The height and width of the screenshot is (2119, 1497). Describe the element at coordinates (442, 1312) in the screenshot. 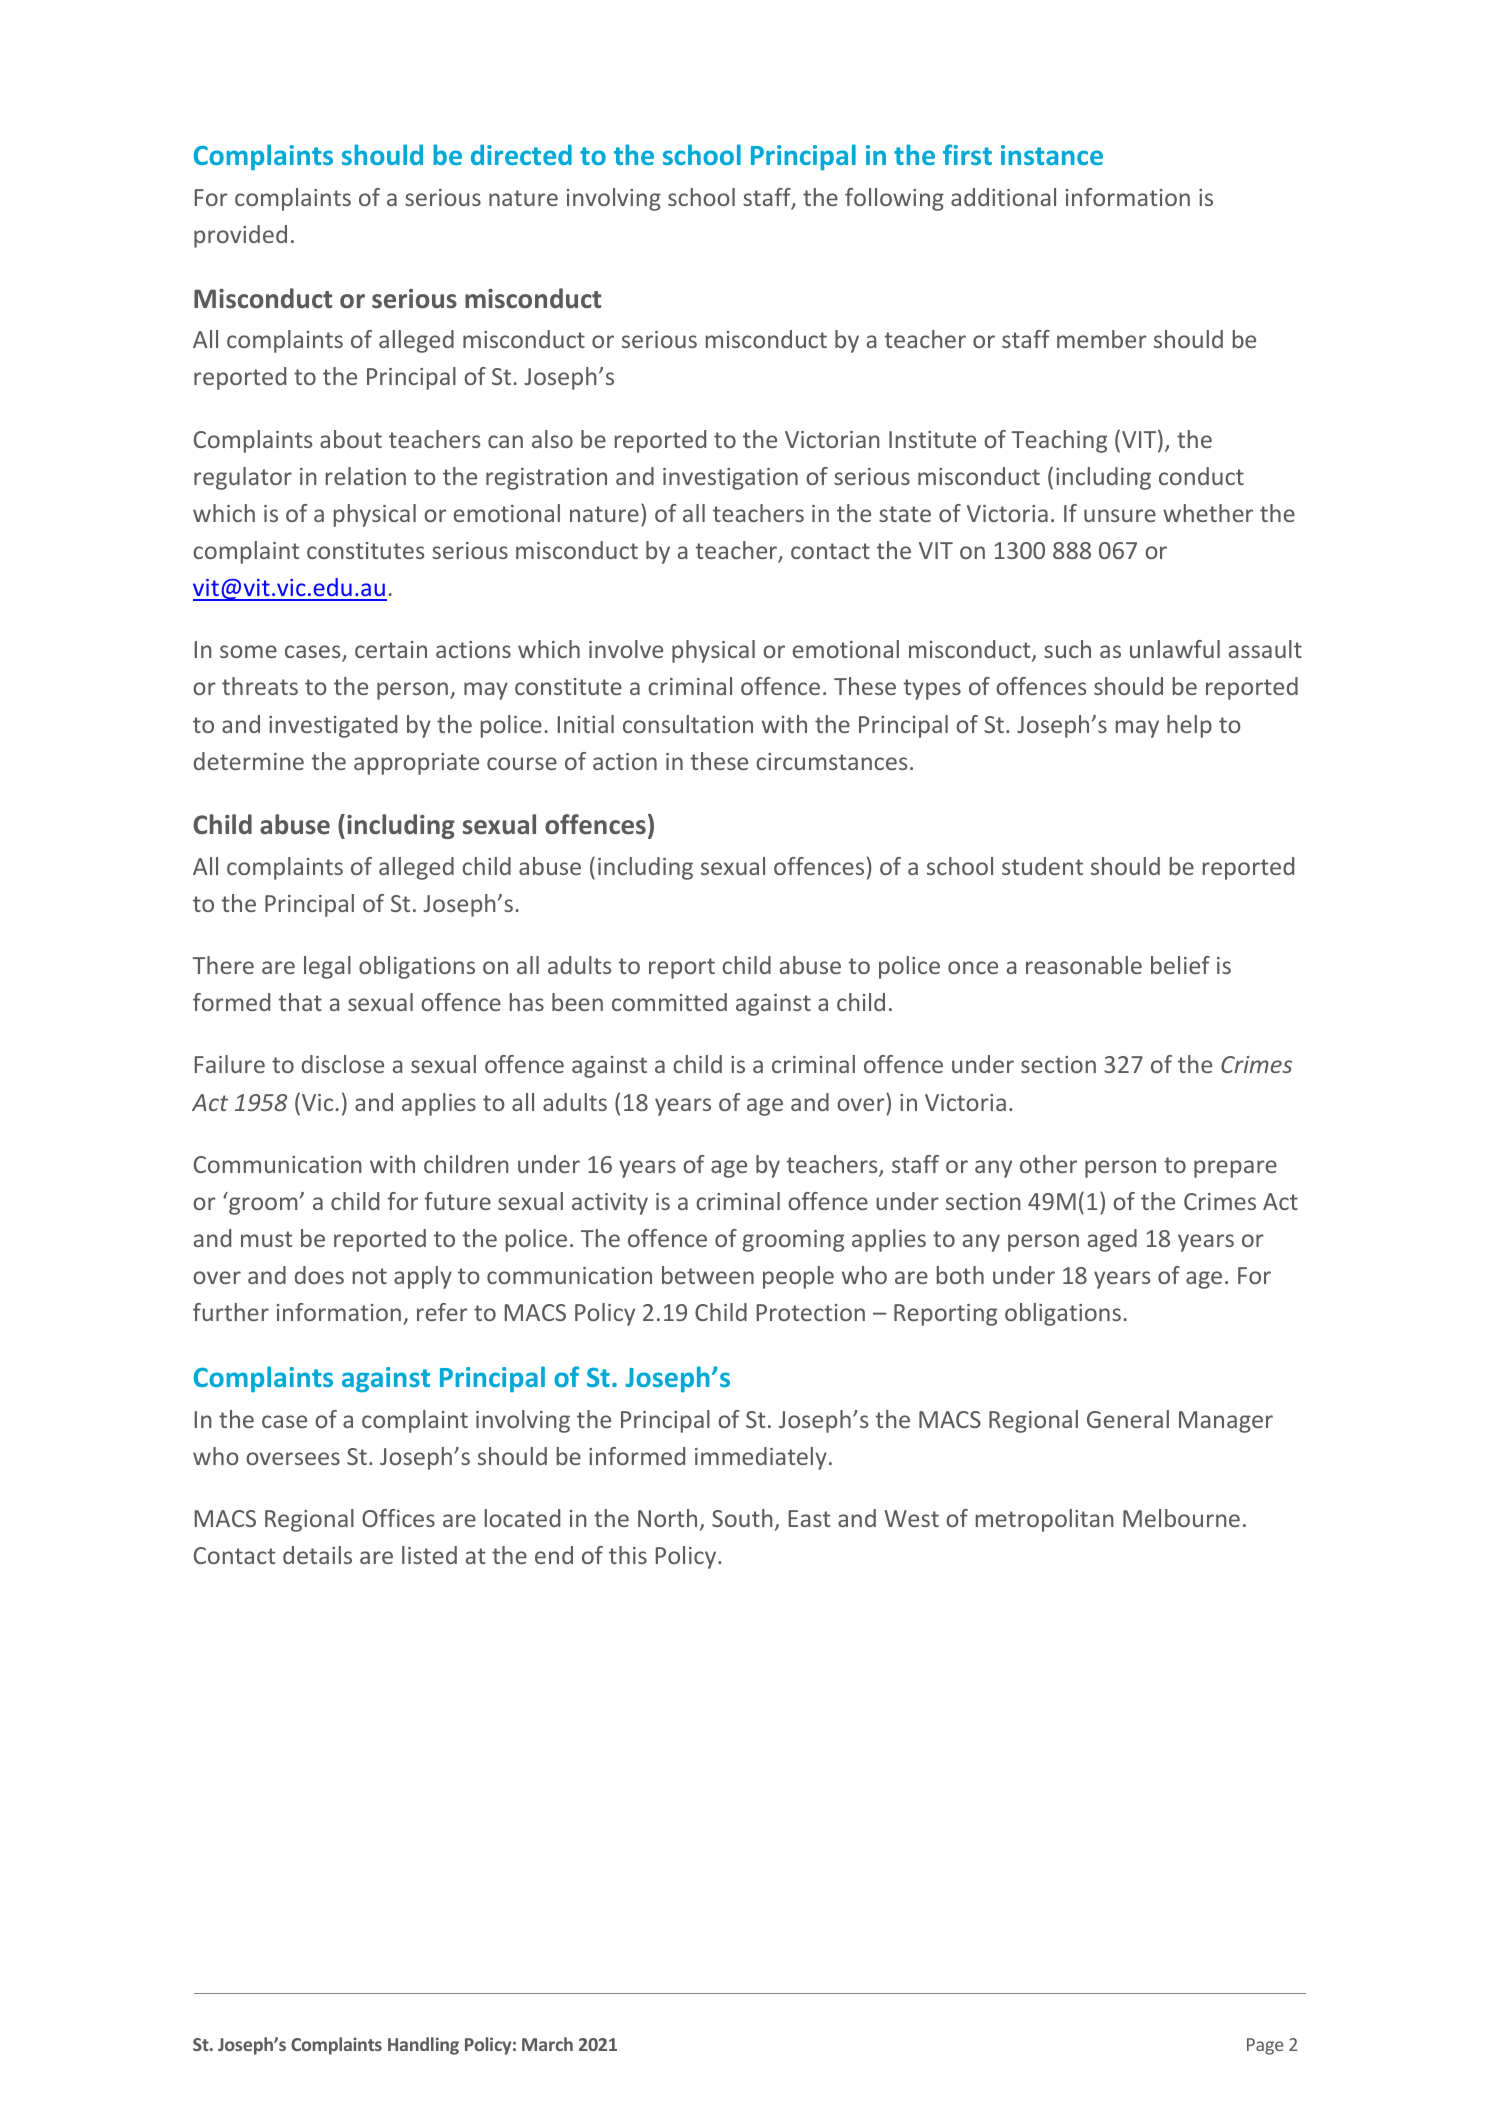

I see `refer` at that location.
